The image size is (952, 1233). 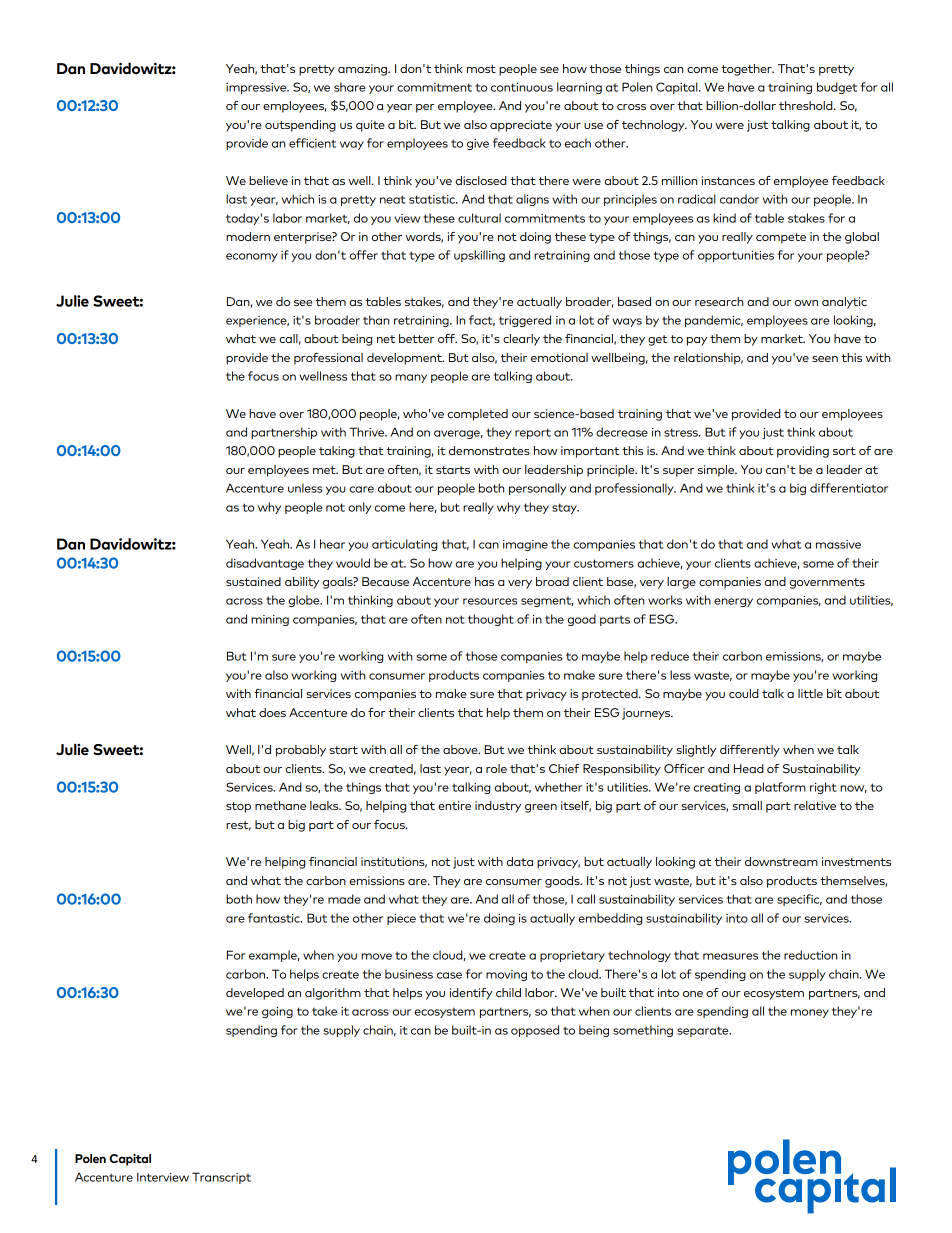 What do you see at coordinates (386, 339) in the document?
I see `net` at bounding box center [386, 339].
